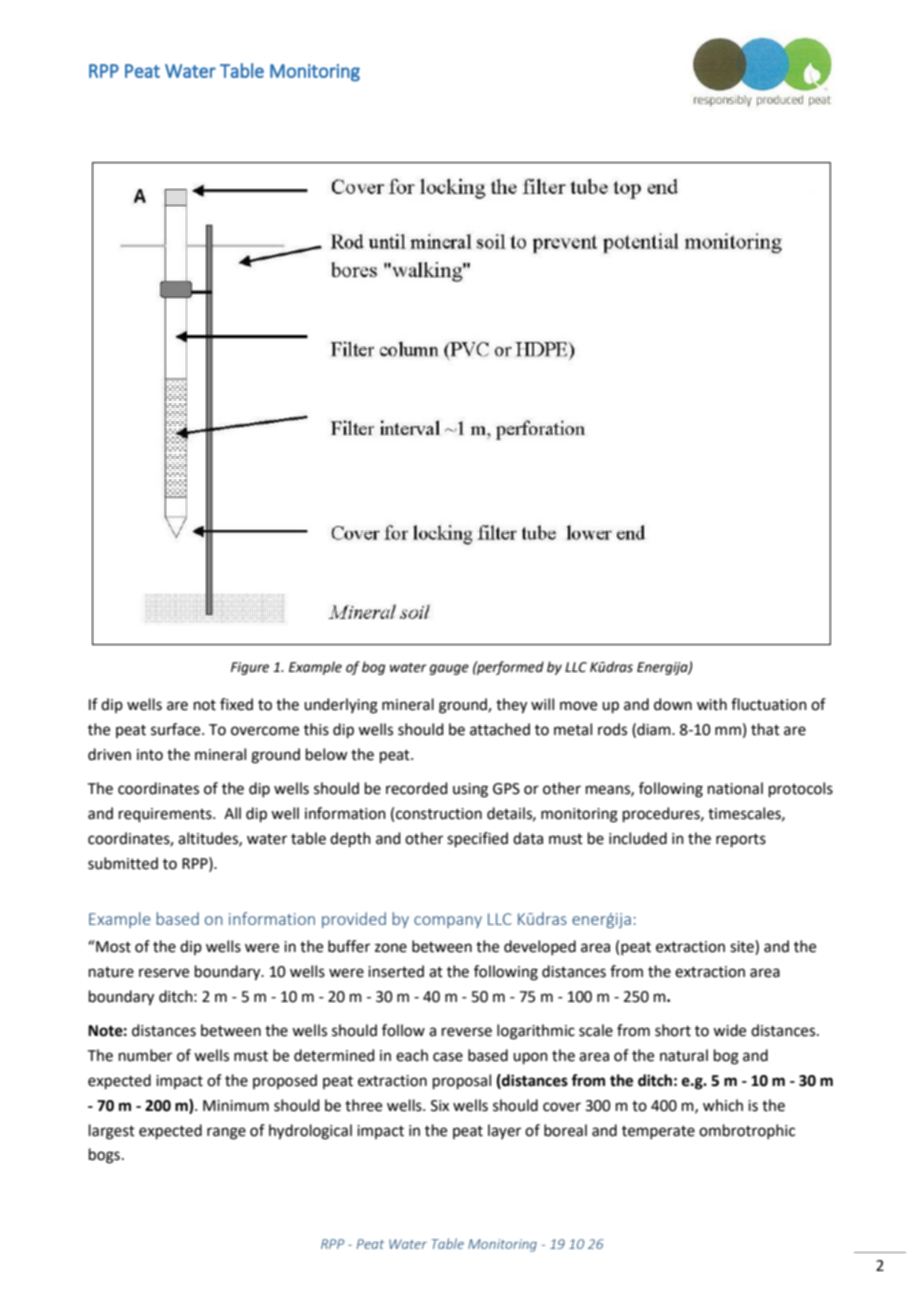  What do you see at coordinates (449, 669) in the document?
I see `gauge` at bounding box center [449, 669].
